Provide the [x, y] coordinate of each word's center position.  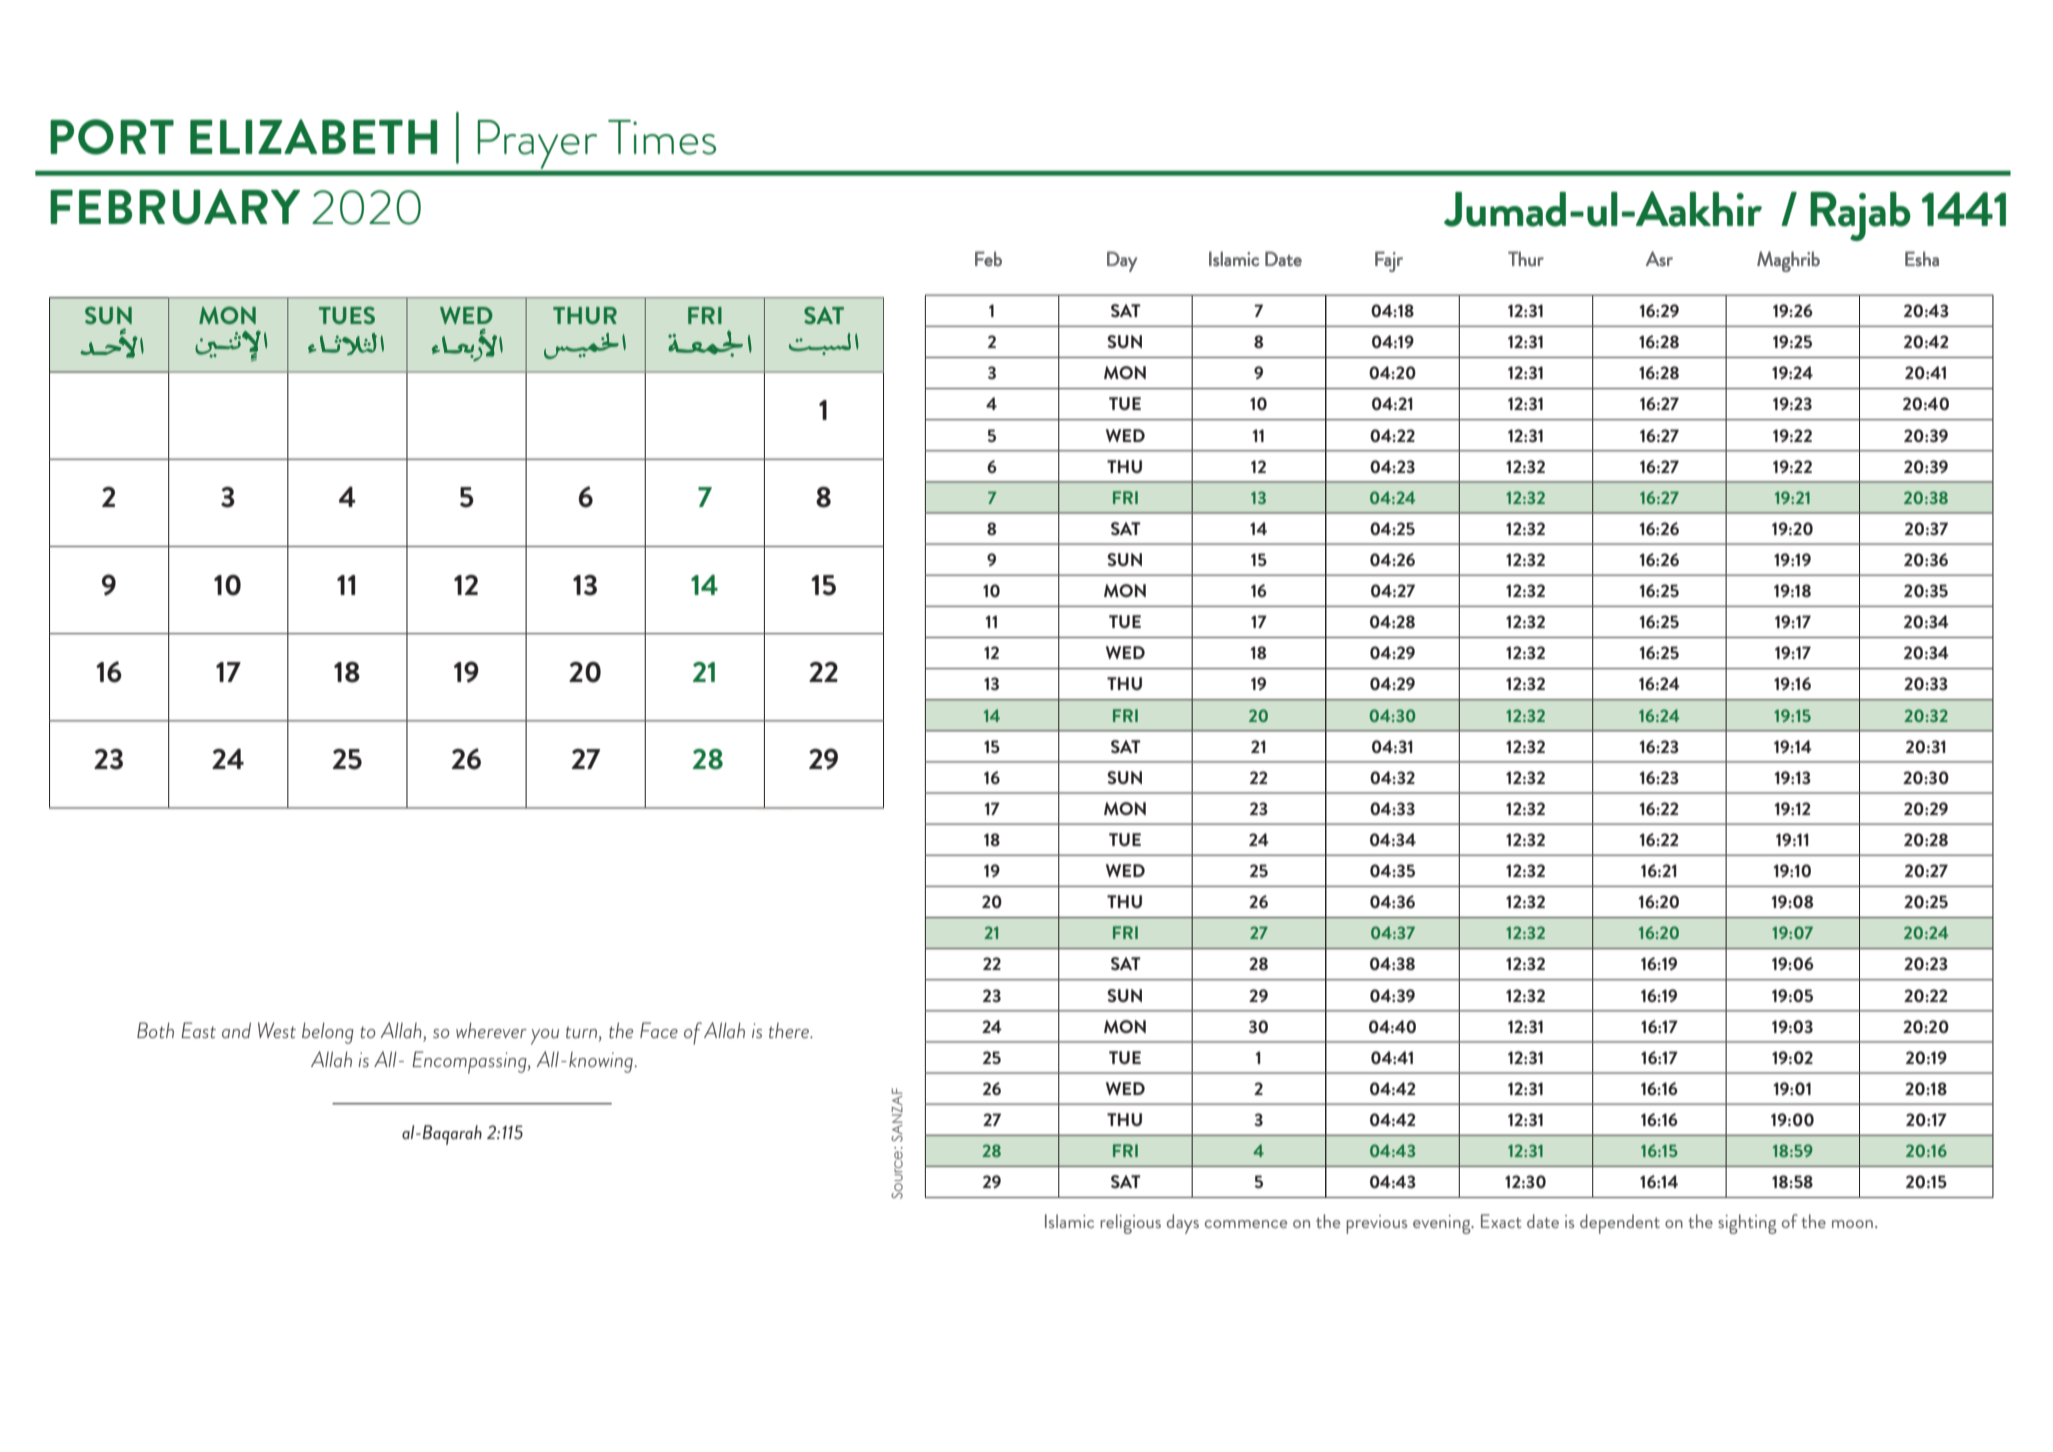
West [277, 1030]
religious [1130, 1224]
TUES [347, 315]
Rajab [1860, 216]
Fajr [1389, 261]
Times [662, 137]
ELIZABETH [313, 136]
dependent [1620, 1224]
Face [659, 1030]
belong [328, 1033]
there [790, 1030]
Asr [1659, 259]
